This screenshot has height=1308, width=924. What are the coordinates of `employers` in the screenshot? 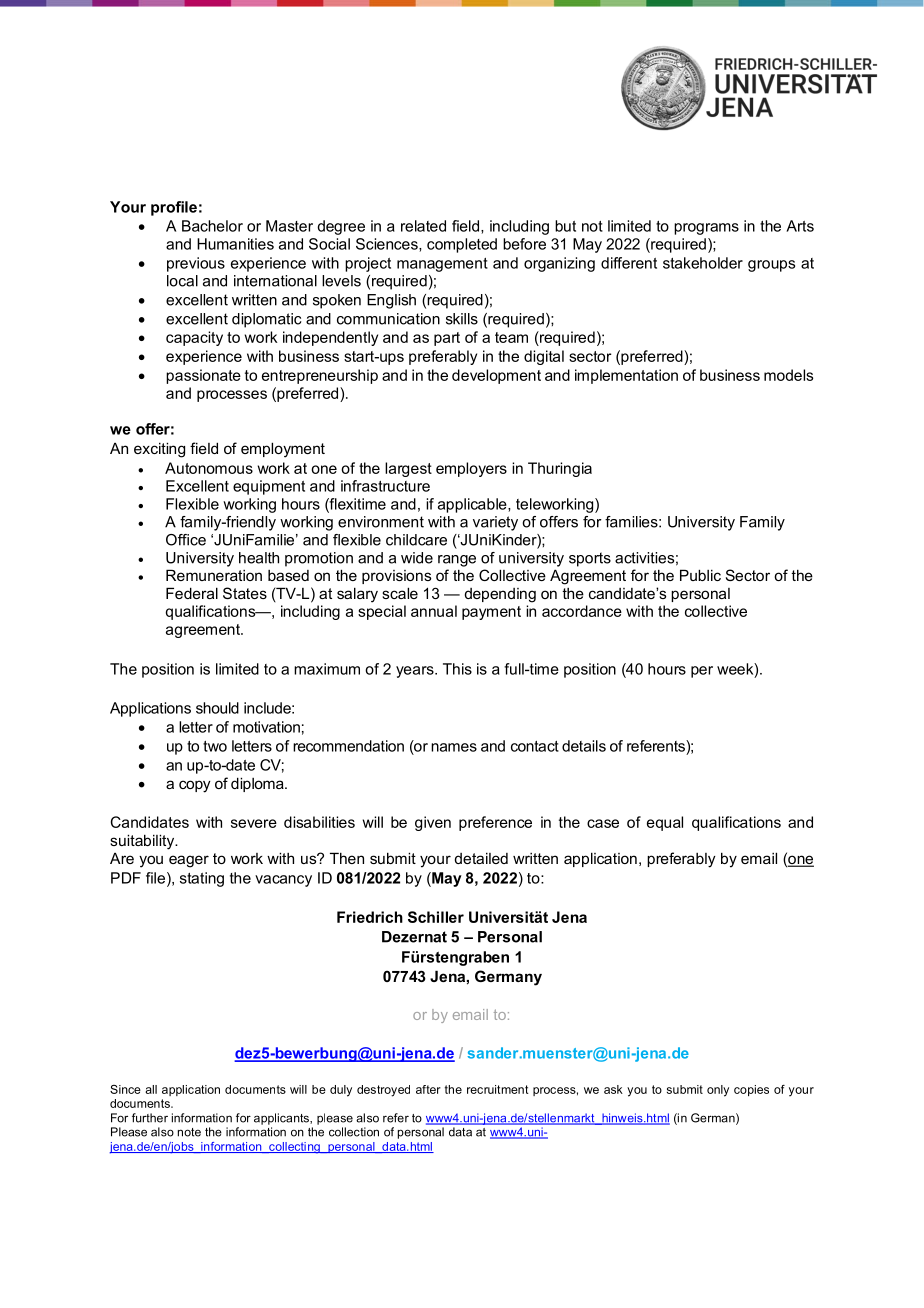 It's located at (471, 469).
